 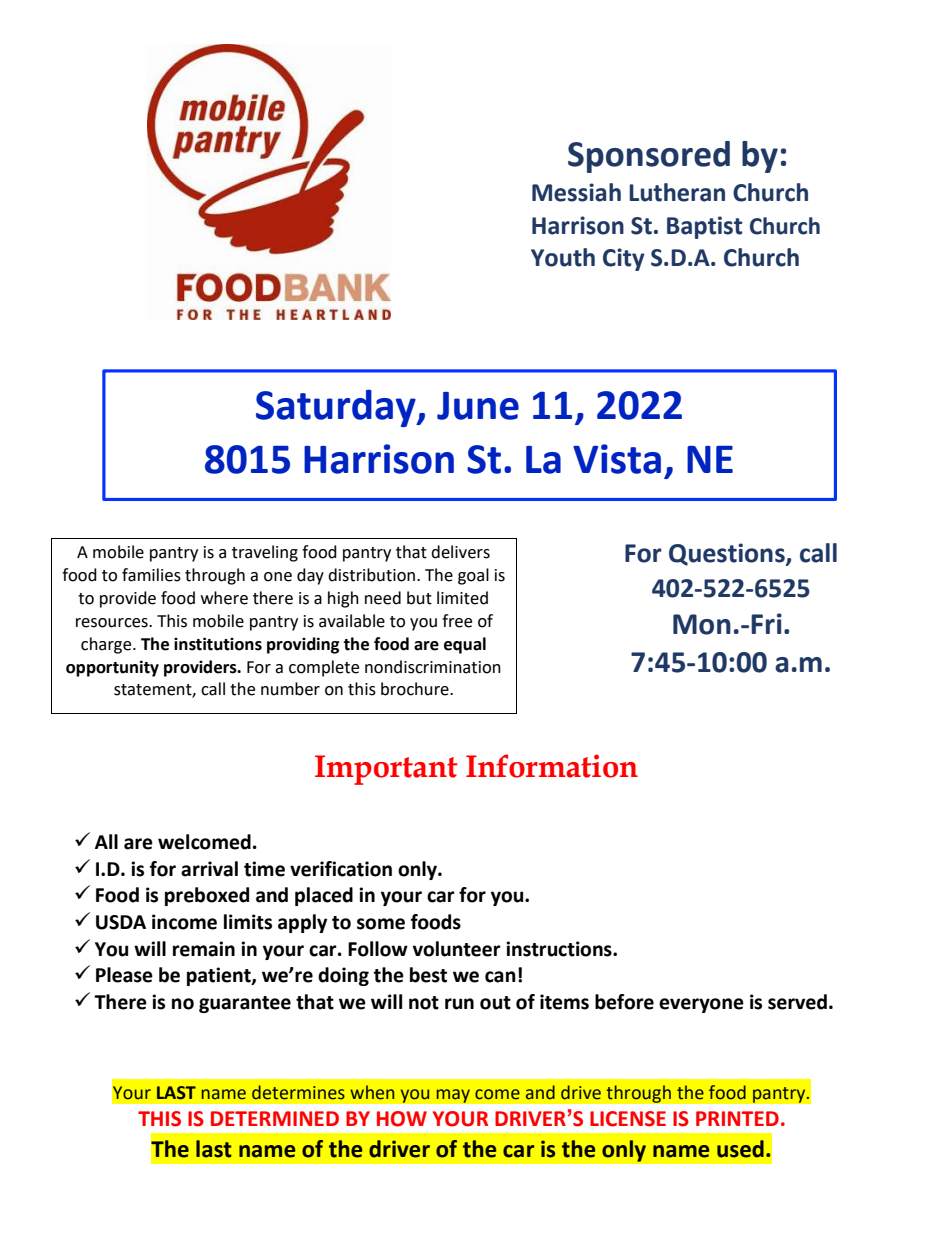 I want to click on Lutheran, so click(x=677, y=192).
